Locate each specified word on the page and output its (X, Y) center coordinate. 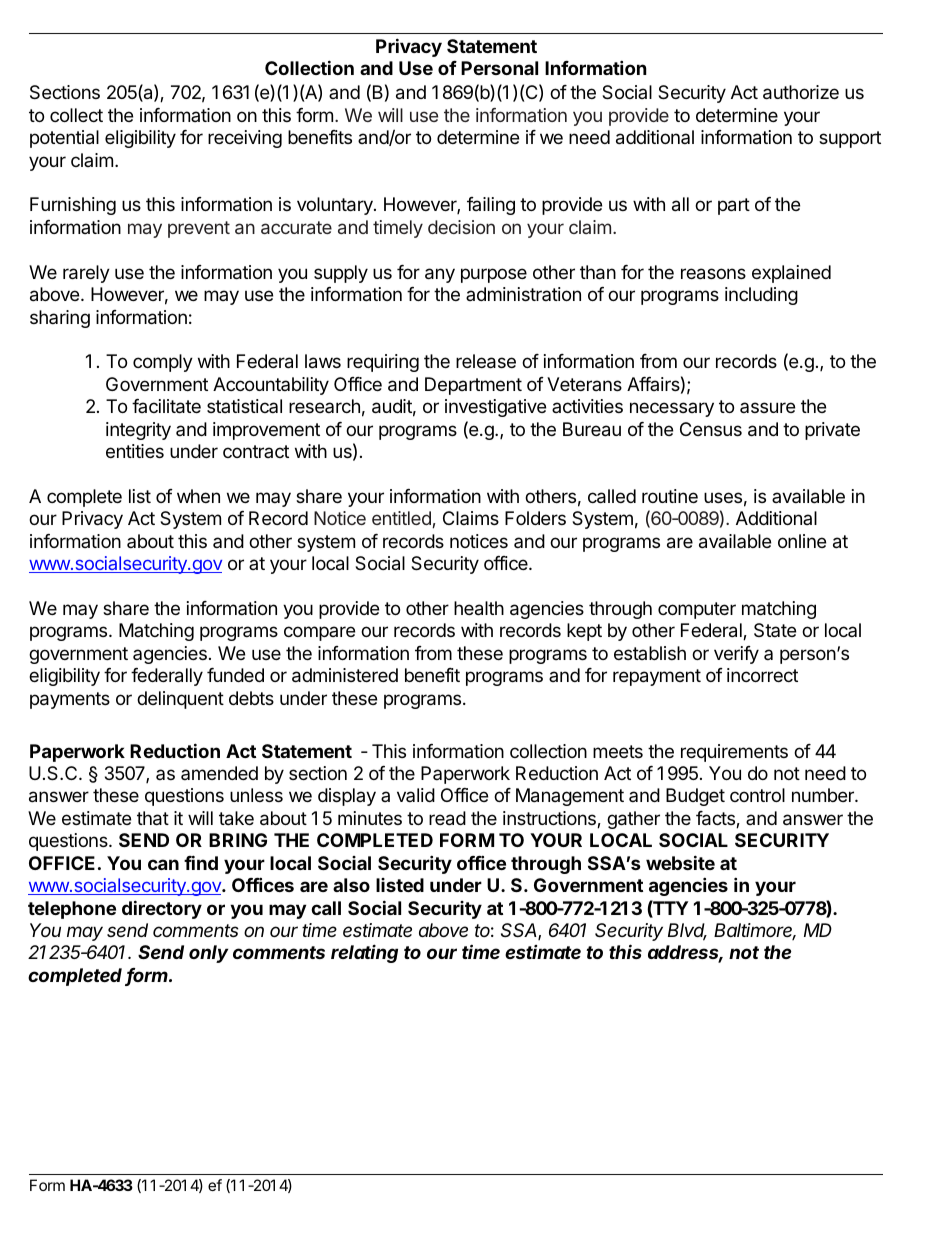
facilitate (166, 406)
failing (491, 206)
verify (736, 655)
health (479, 608)
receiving (245, 139)
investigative (495, 408)
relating (364, 953)
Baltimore (755, 931)
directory (162, 909)
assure (767, 407)
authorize (801, 92)
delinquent (180, 700)
